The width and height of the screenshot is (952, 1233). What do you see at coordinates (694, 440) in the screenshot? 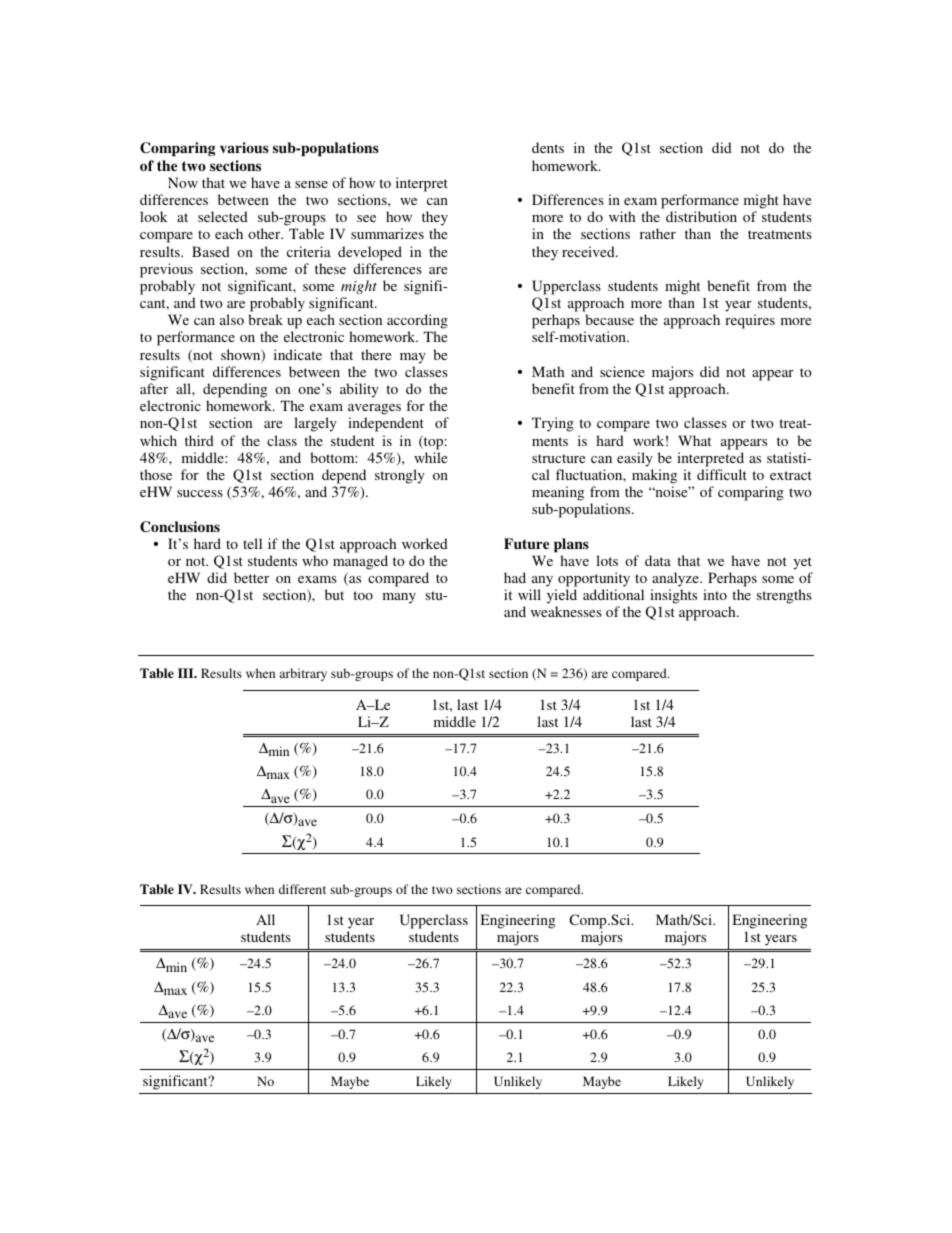
I see `What` at bounding box center [694, 440].
